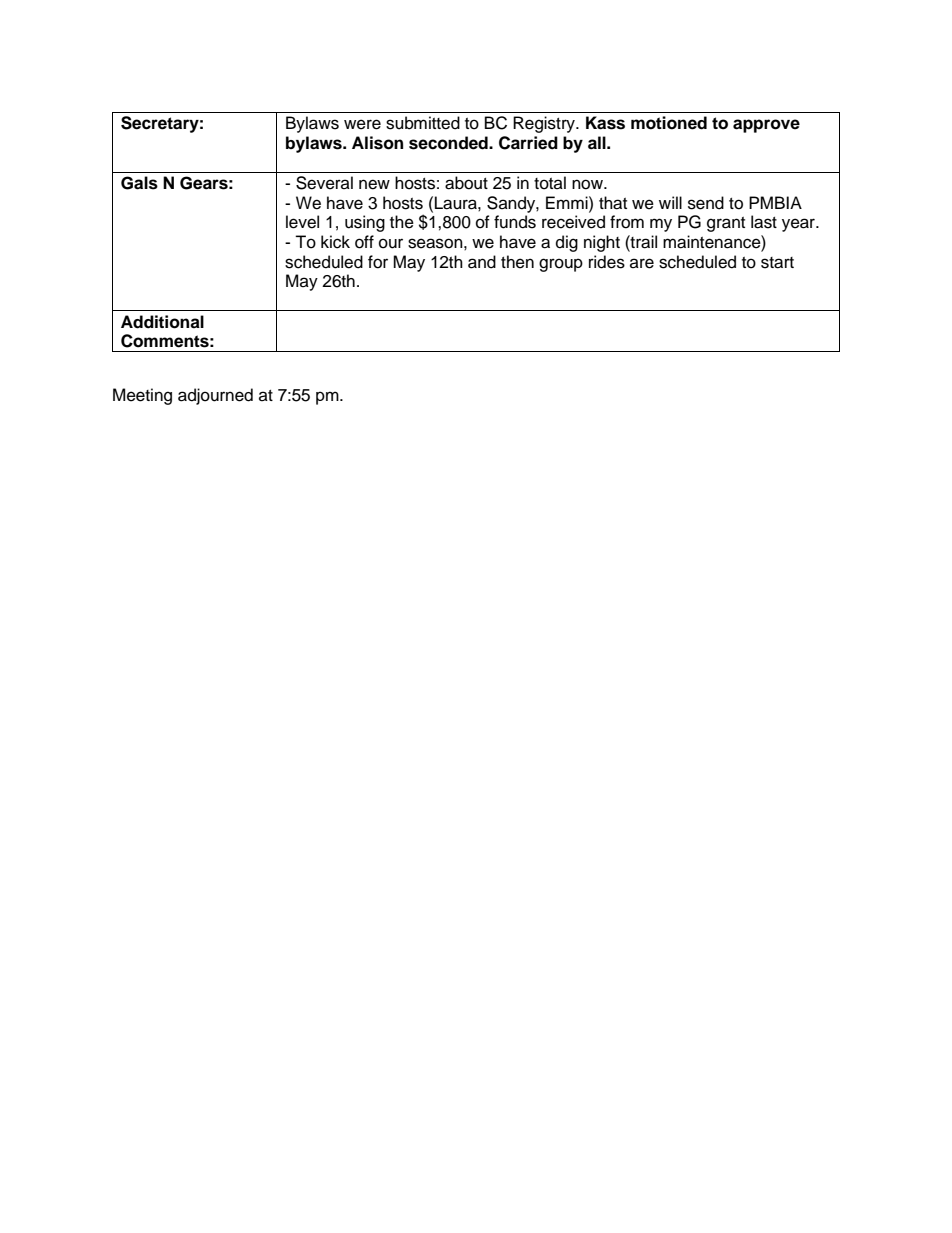  What do you see at coordinates (517, 262) in the page?
I see `then` at bounding box center [517, 262].
